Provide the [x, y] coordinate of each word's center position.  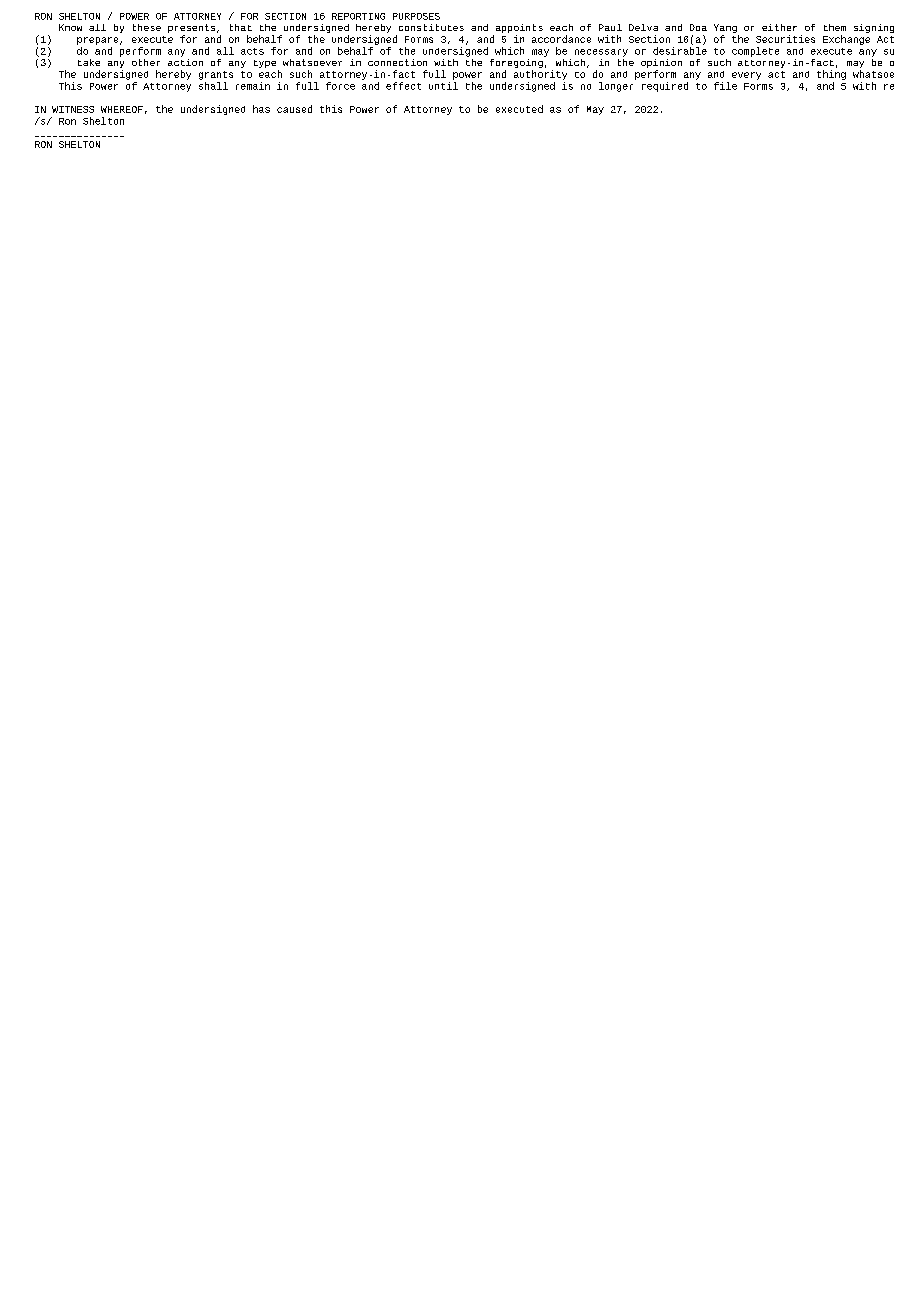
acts [252, 51]
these [147, 27]
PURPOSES [416, 16]
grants [216, 75]
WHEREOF [122, 109]
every [746, 76]
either [779, 27]
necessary [601, 53]
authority [540, 75]
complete [755, 52]
